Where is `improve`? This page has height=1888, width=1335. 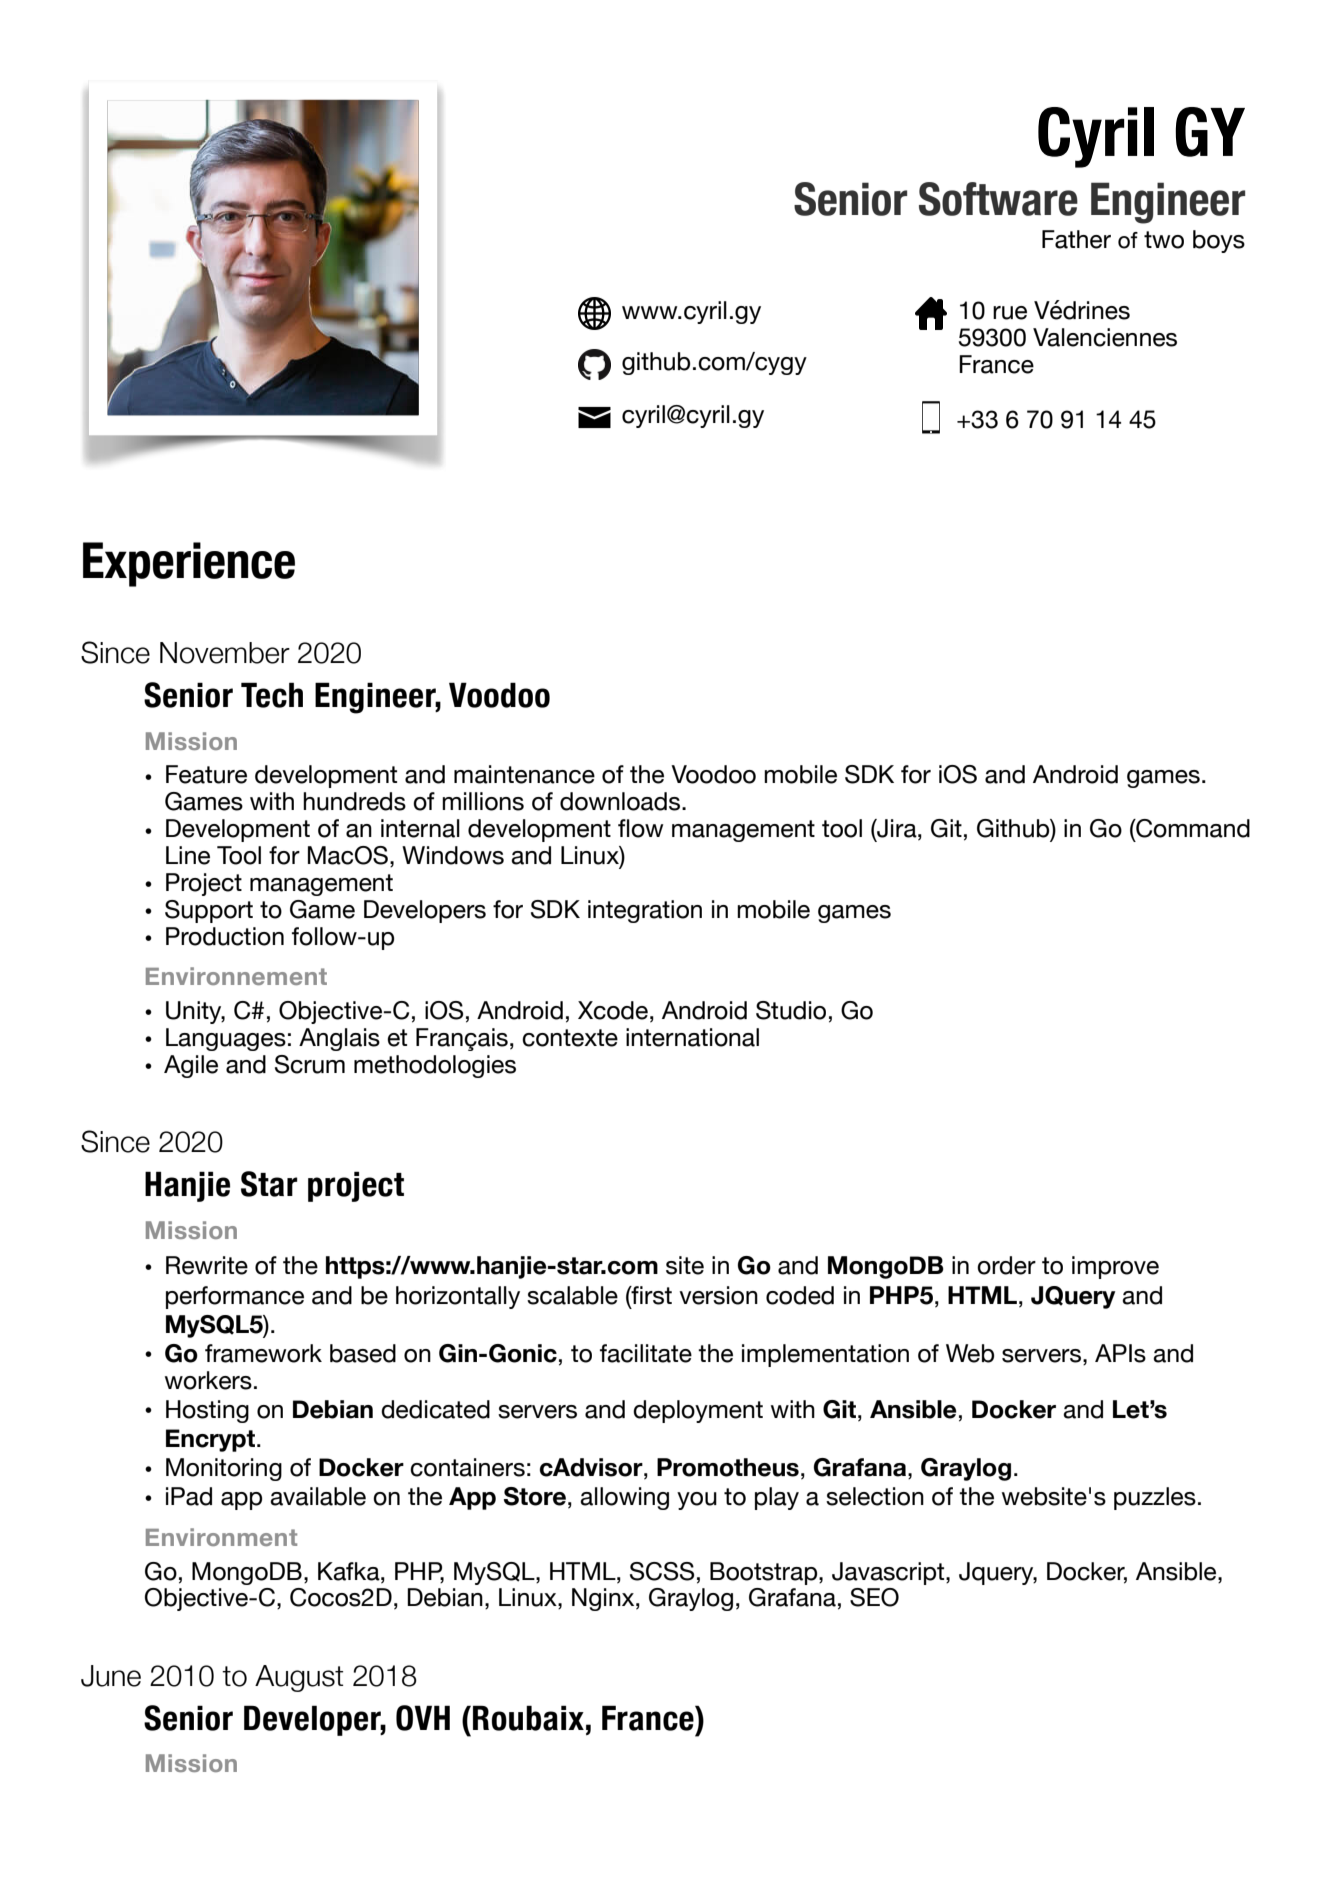 improve is located at coordinates (1115, 1267).
